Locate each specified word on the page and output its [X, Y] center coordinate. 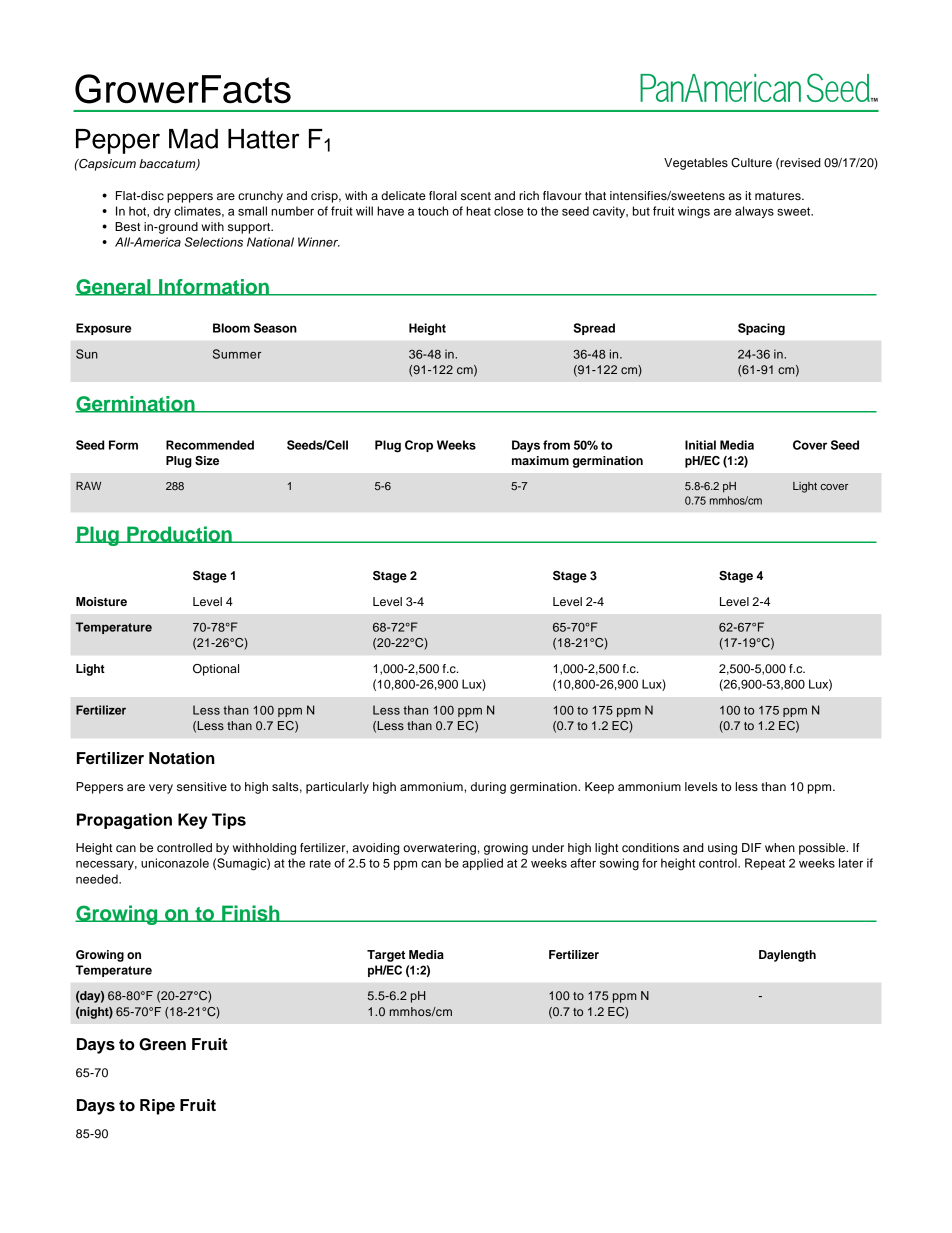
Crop [419, 446]
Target [386, 956]
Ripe [157, 1107]
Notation [182, 758]
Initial [700, 445]
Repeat [765, 864]
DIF [752, 847]
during [488, 788]
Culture [751, 163]
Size [207, 461]
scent [476, 196]
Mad [193, 139]
